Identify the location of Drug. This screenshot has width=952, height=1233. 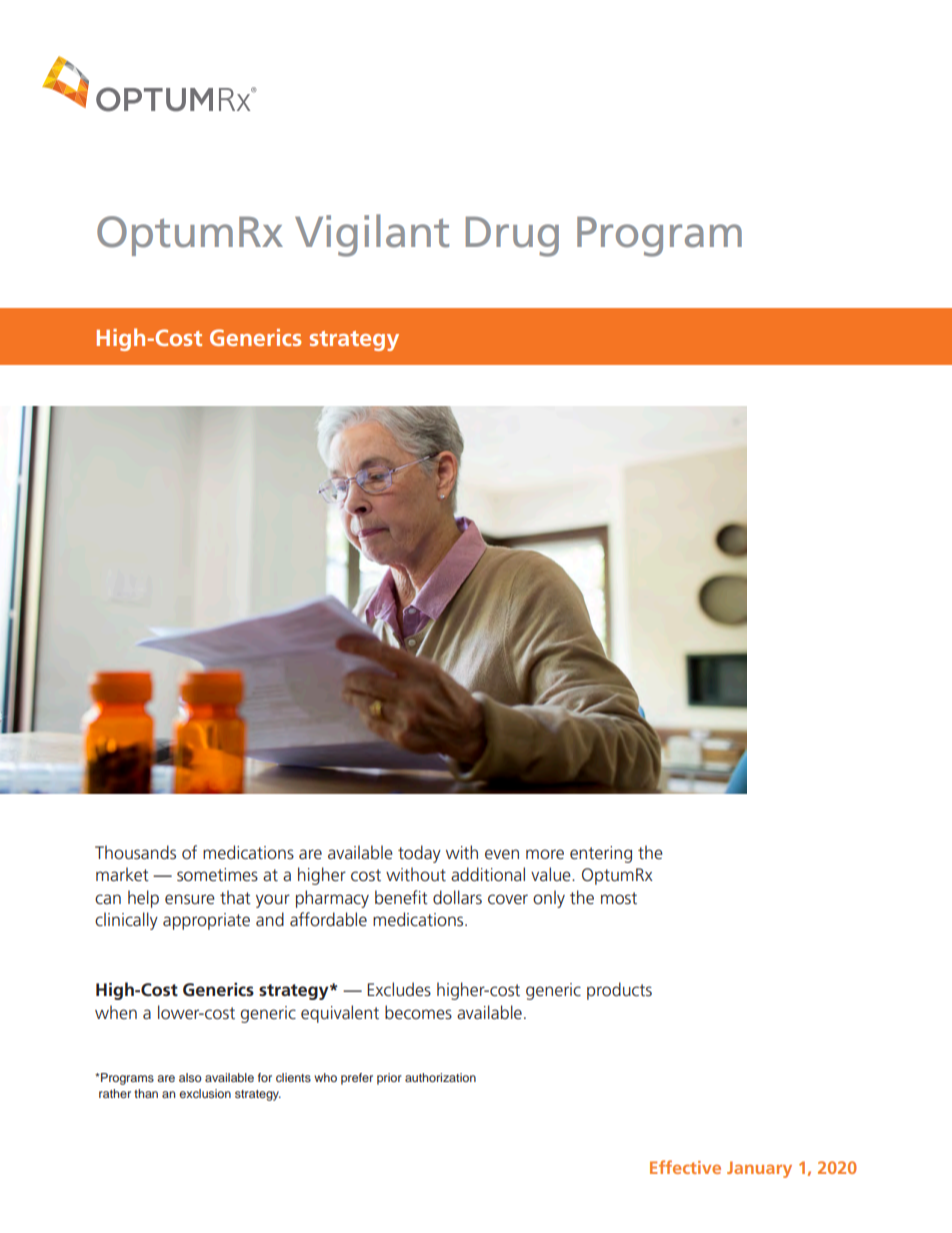
(512, 236).
